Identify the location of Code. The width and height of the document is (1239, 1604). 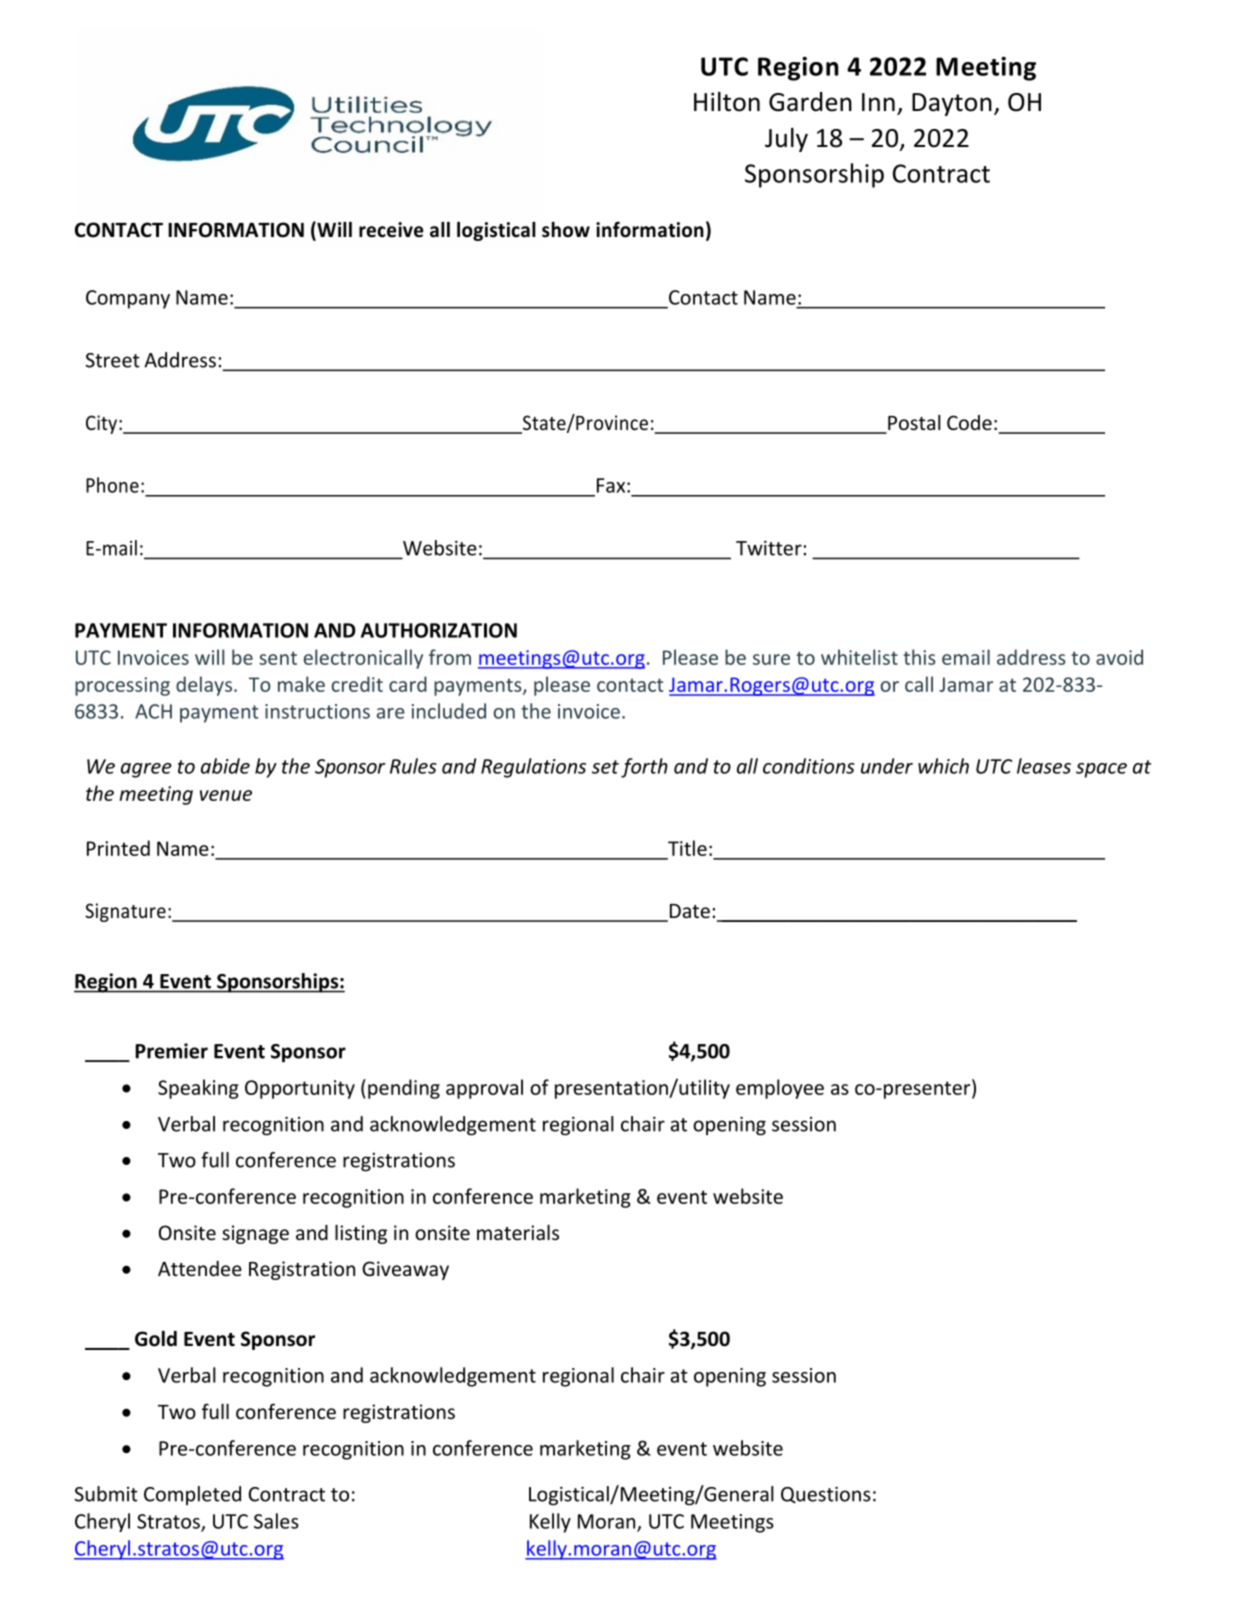
(969, 422).
